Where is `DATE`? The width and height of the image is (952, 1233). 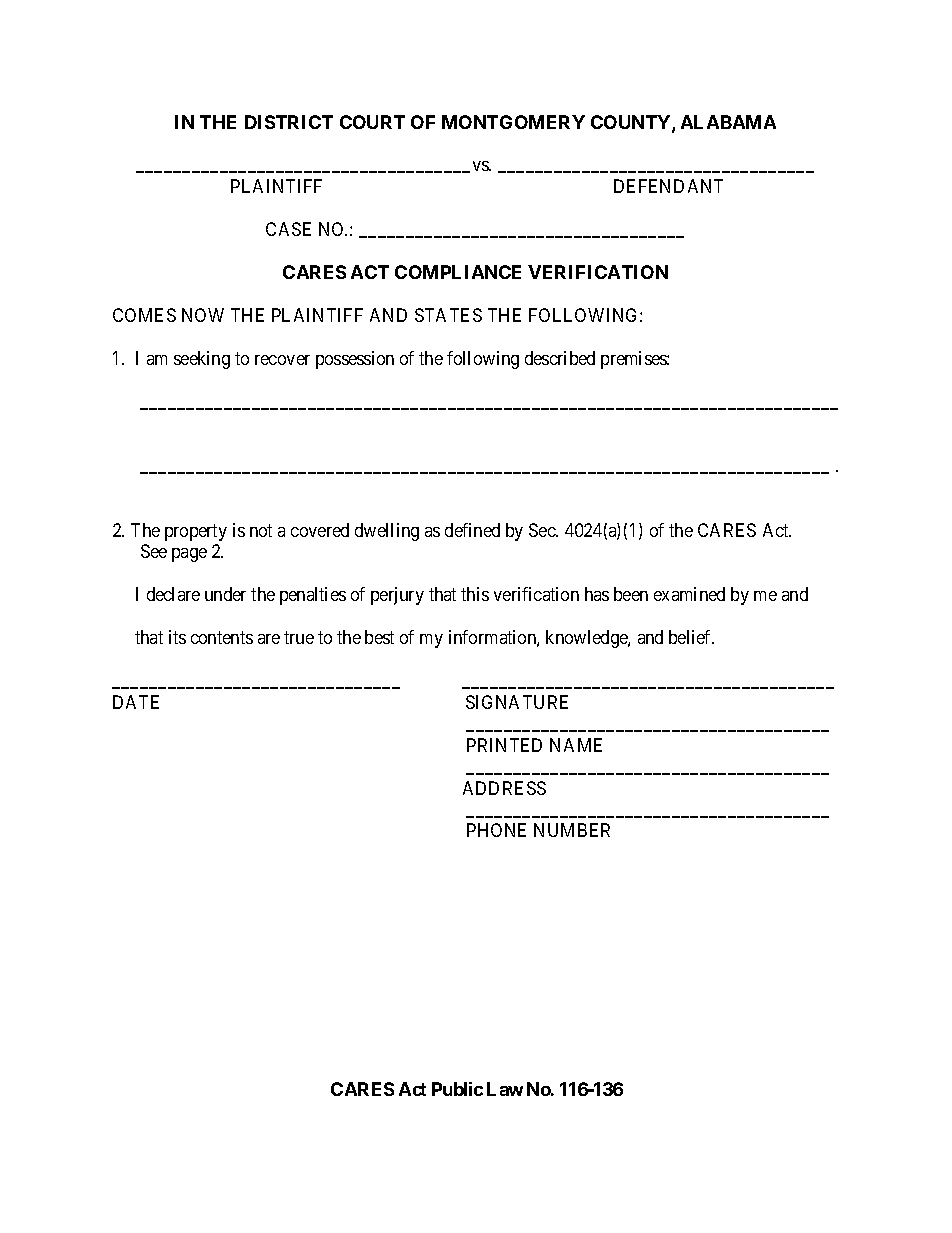
DATE is located at coordinates (136, 702).
